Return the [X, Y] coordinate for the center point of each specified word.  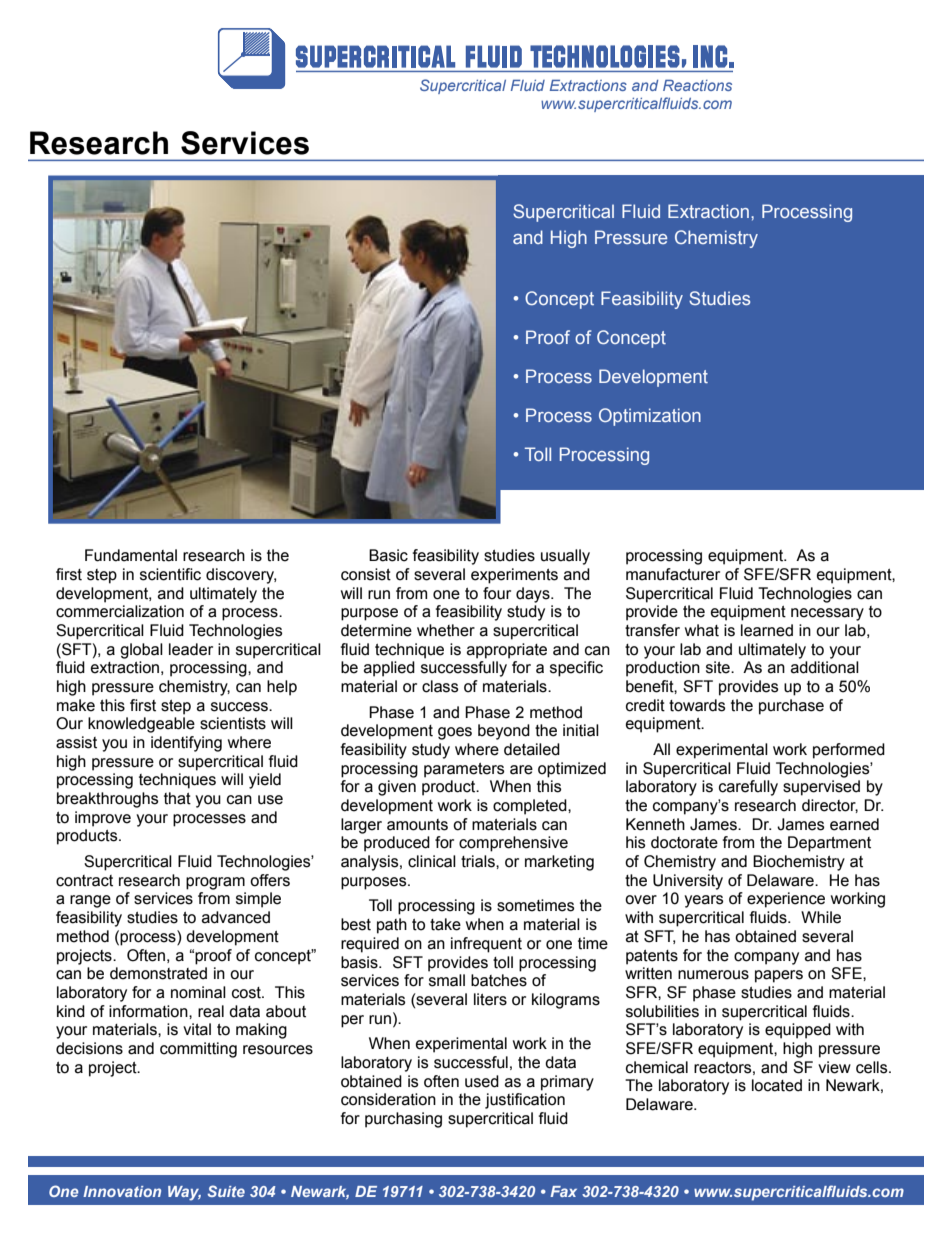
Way [184, 1193]
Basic [388, 555]
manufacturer [673, 574]
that [177, 798]
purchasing [403, 1120]
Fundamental [131, 555]
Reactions [697, 85]
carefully [748, 788]
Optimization [650, 417]
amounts [417, 825]
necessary [827, 614]
